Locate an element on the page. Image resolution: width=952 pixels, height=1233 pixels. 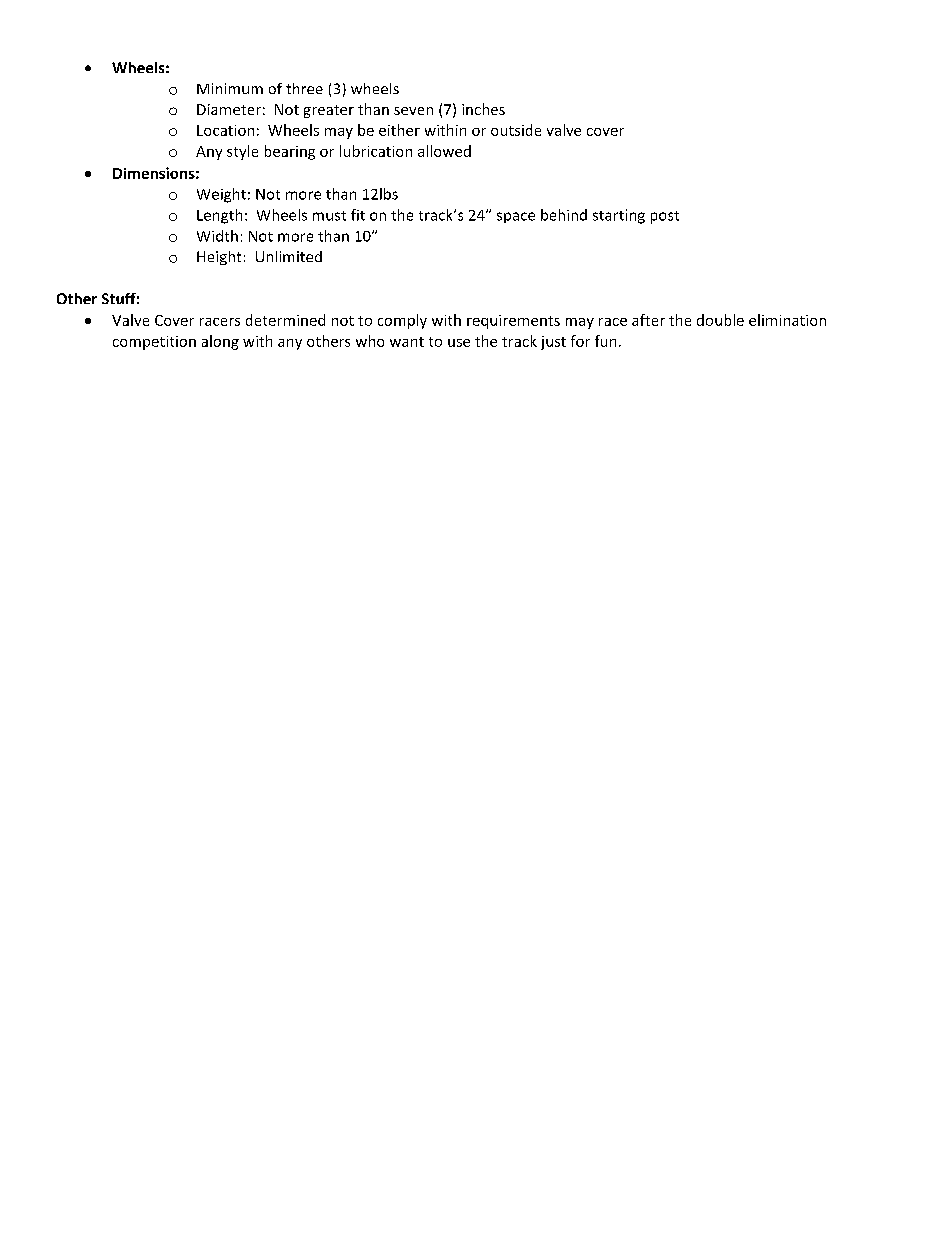
allowed is located at coordinates (444, 151).
